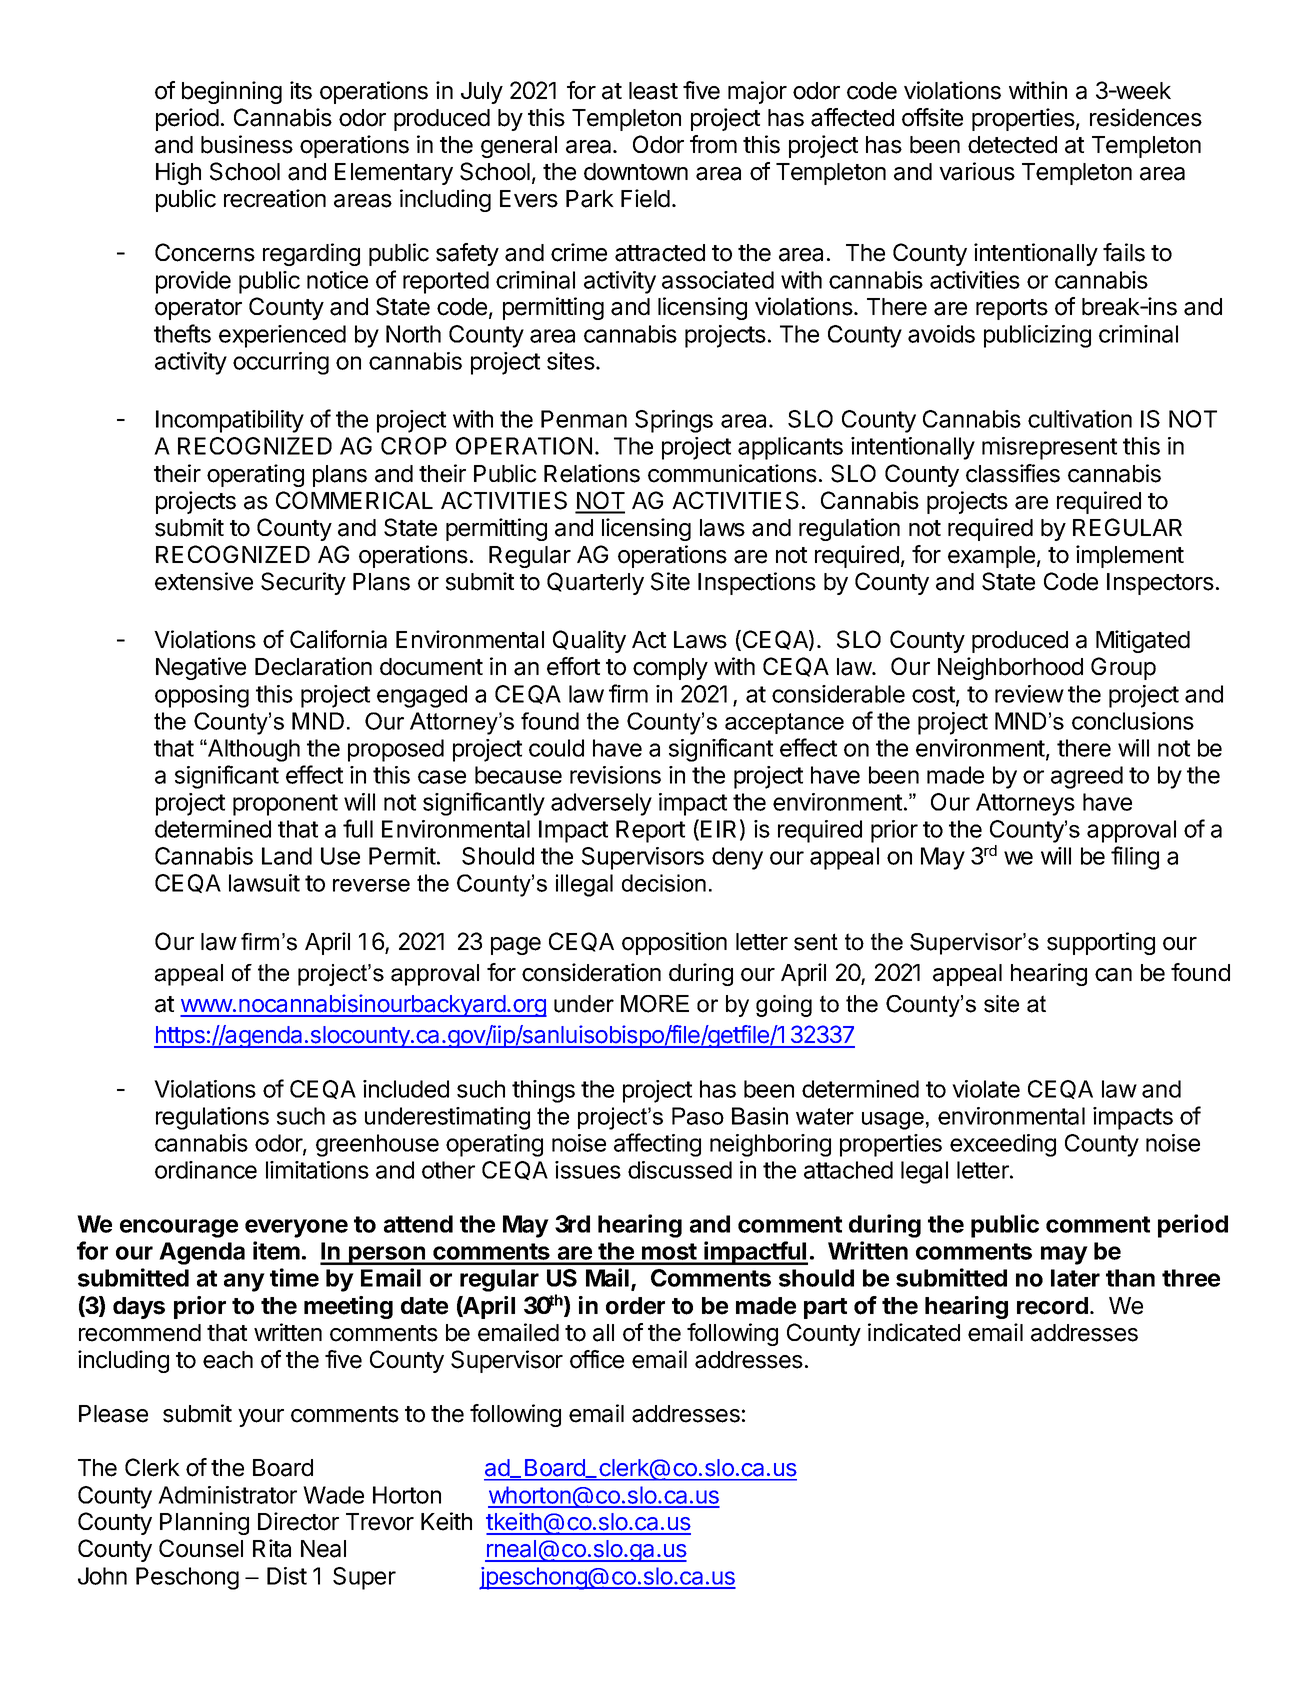 The height and width of the image is (1694, 1309). I want to click on Relations, so click(592, 473).
